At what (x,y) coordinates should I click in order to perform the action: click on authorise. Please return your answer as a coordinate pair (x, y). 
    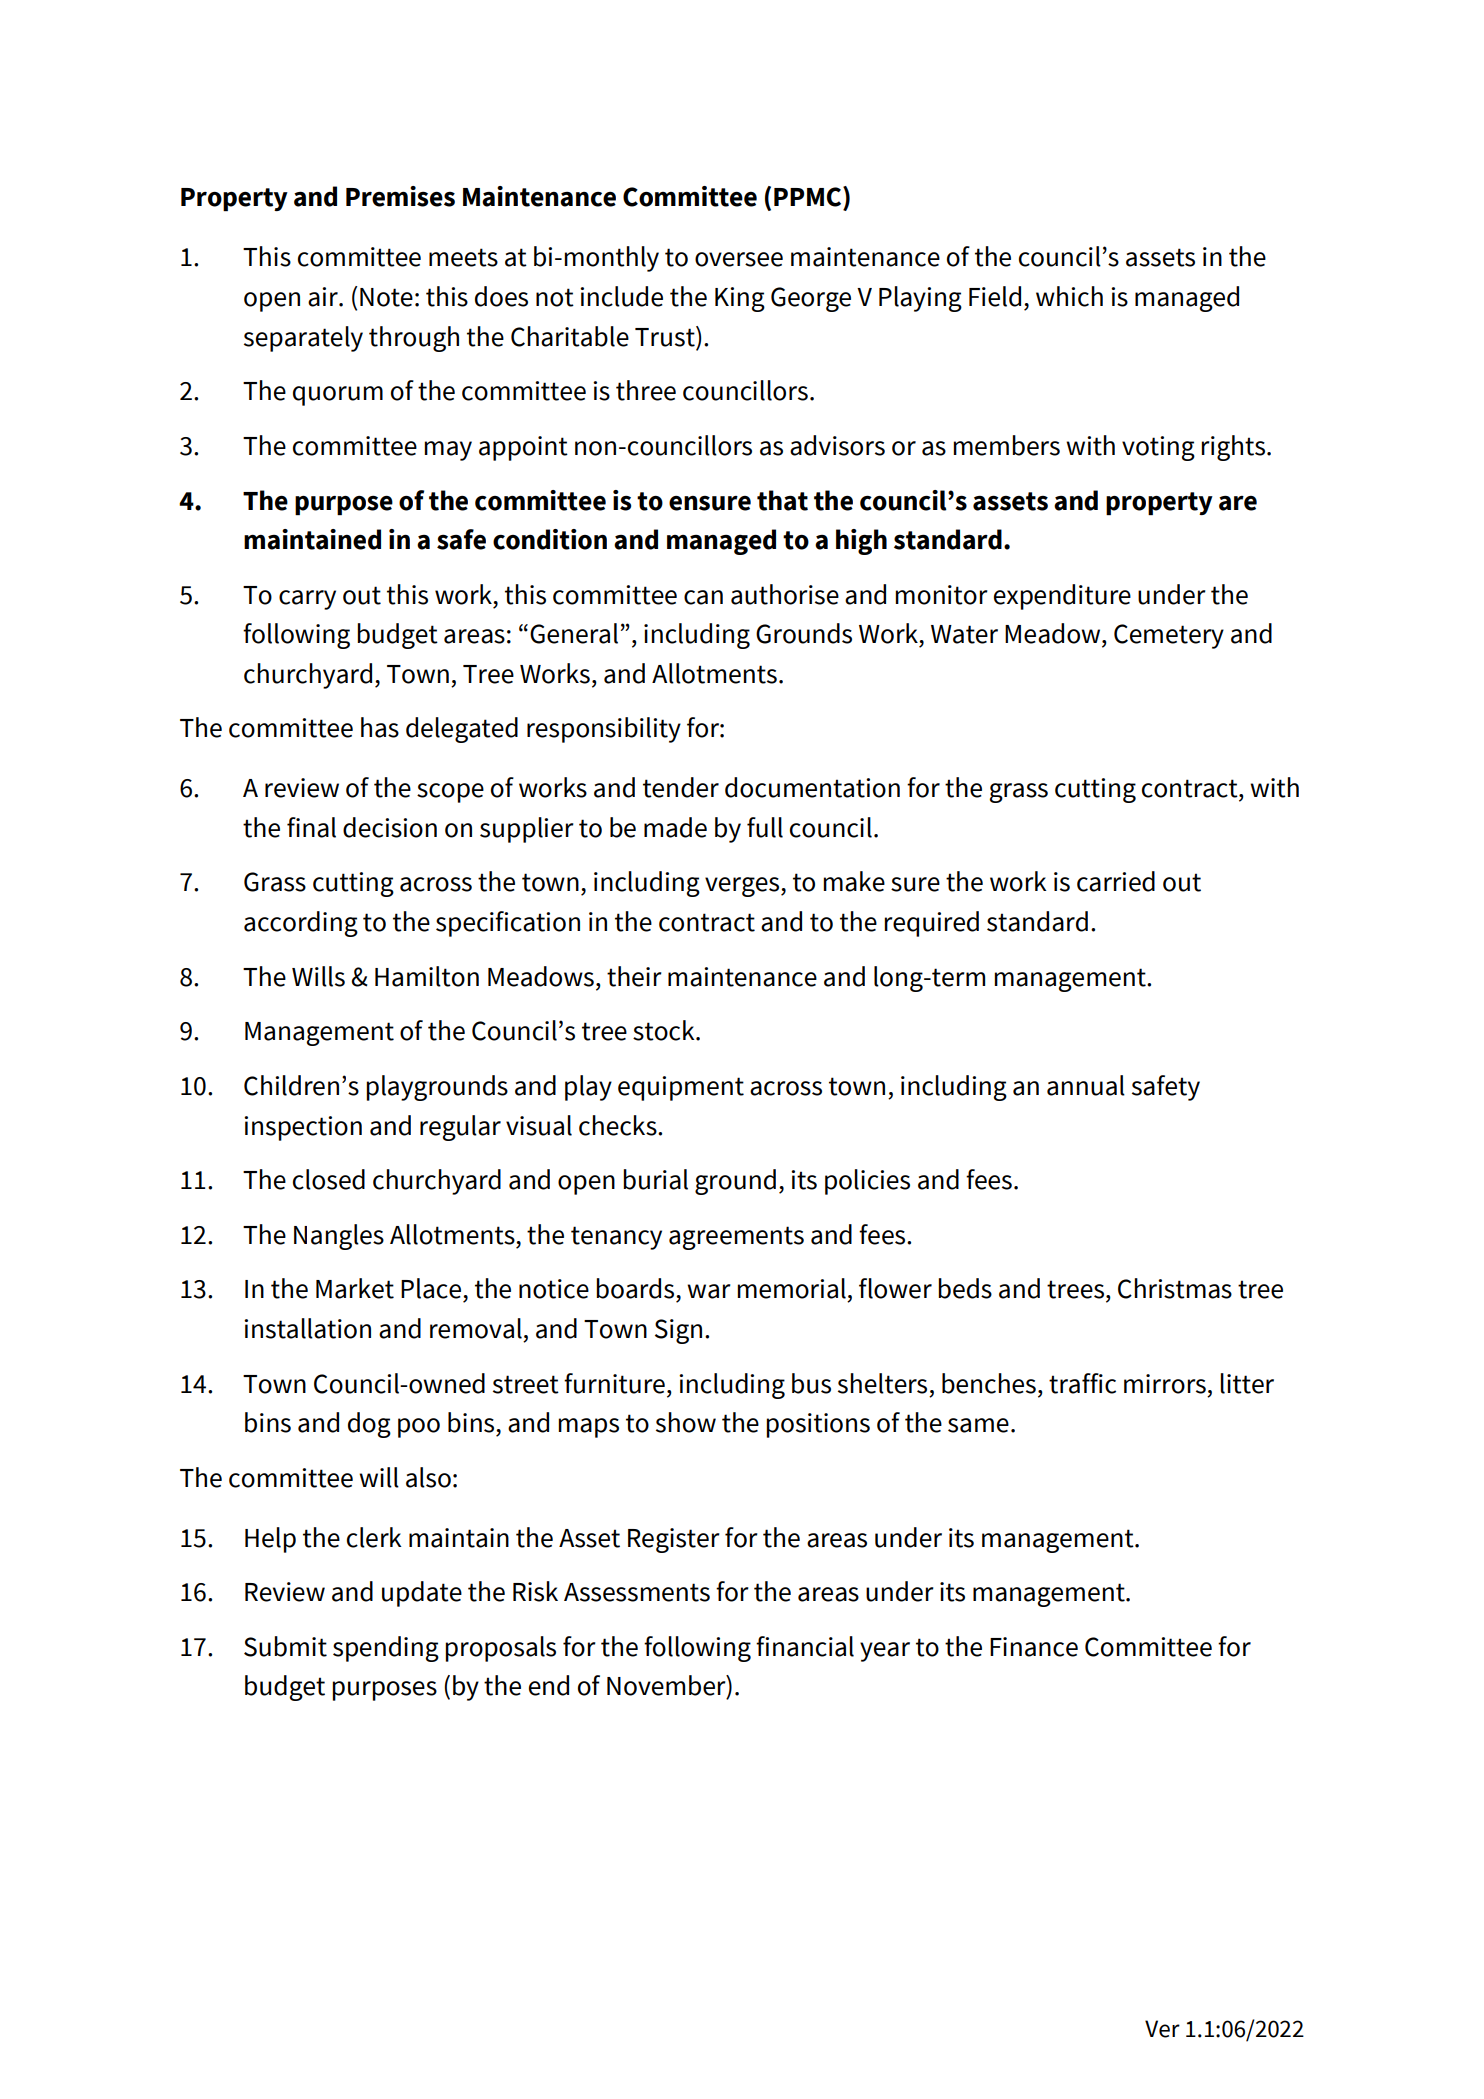
    Looking at the image, I should click on (785, 594).
